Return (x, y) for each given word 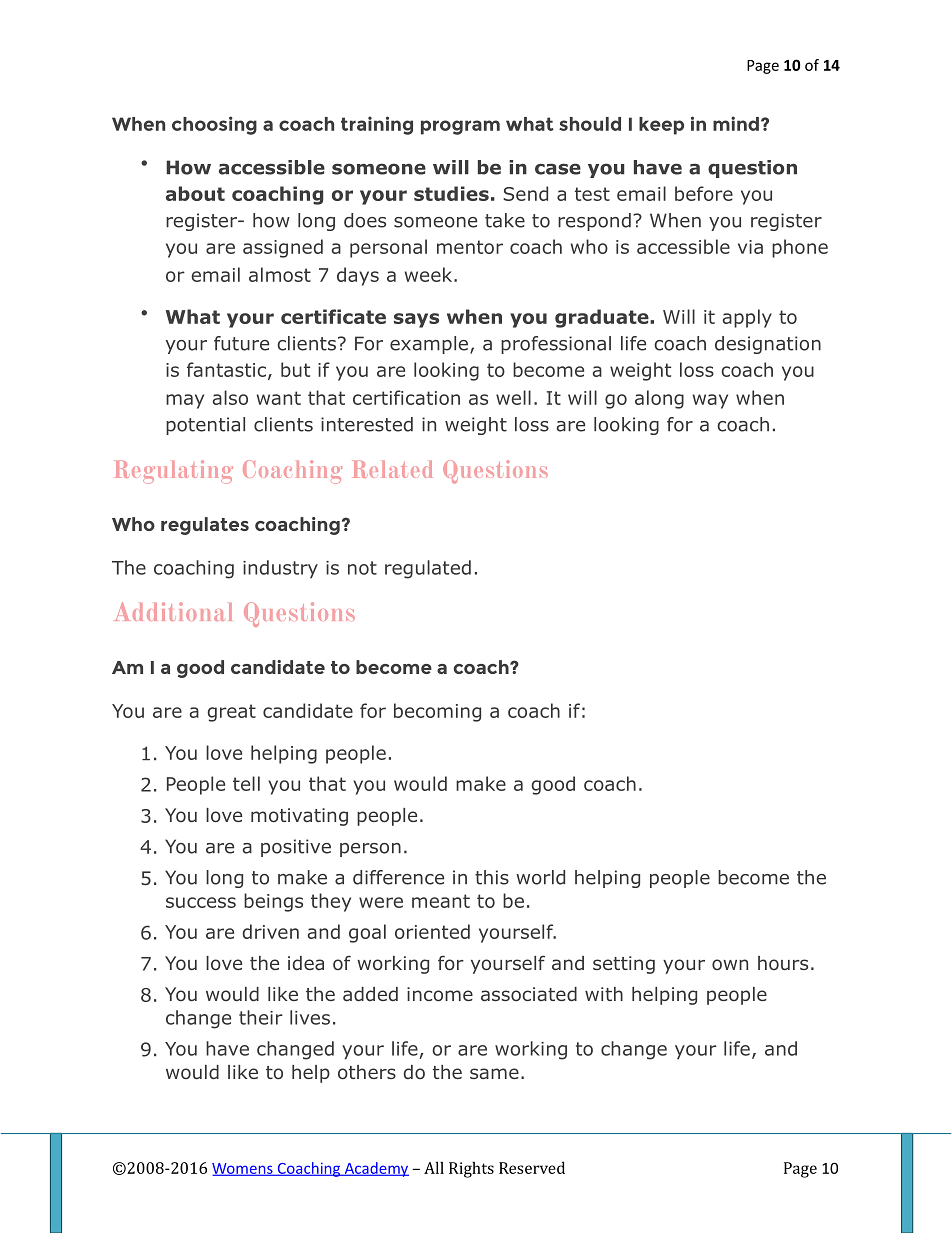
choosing (214, 125)
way (710, 401)
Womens (243, 1169)
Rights (471, 1170)
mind (736, 123)
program (460, 127)
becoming (437, 712)
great (232, 713)
